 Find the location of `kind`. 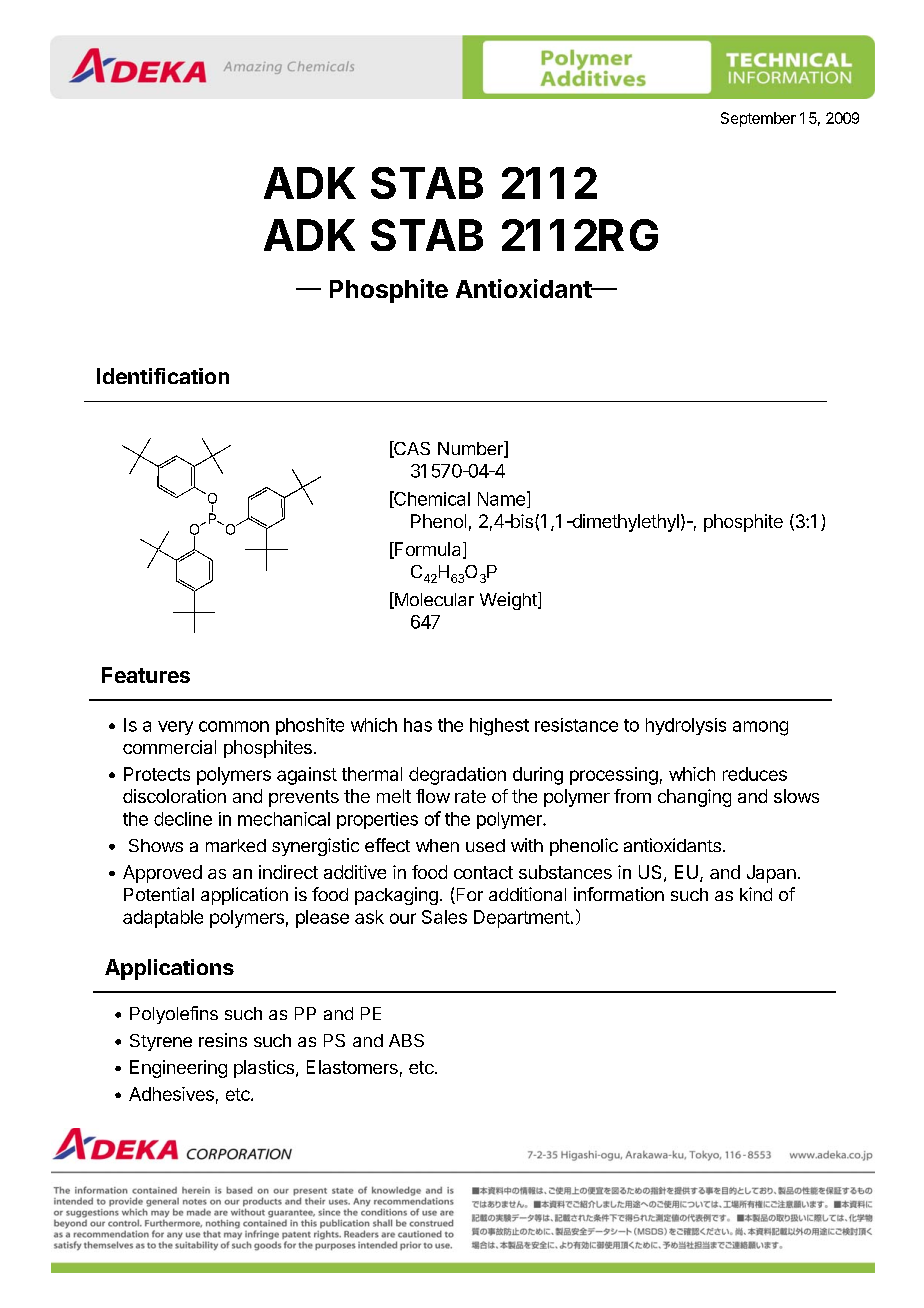

kind is located at coordinates (756, 894).
